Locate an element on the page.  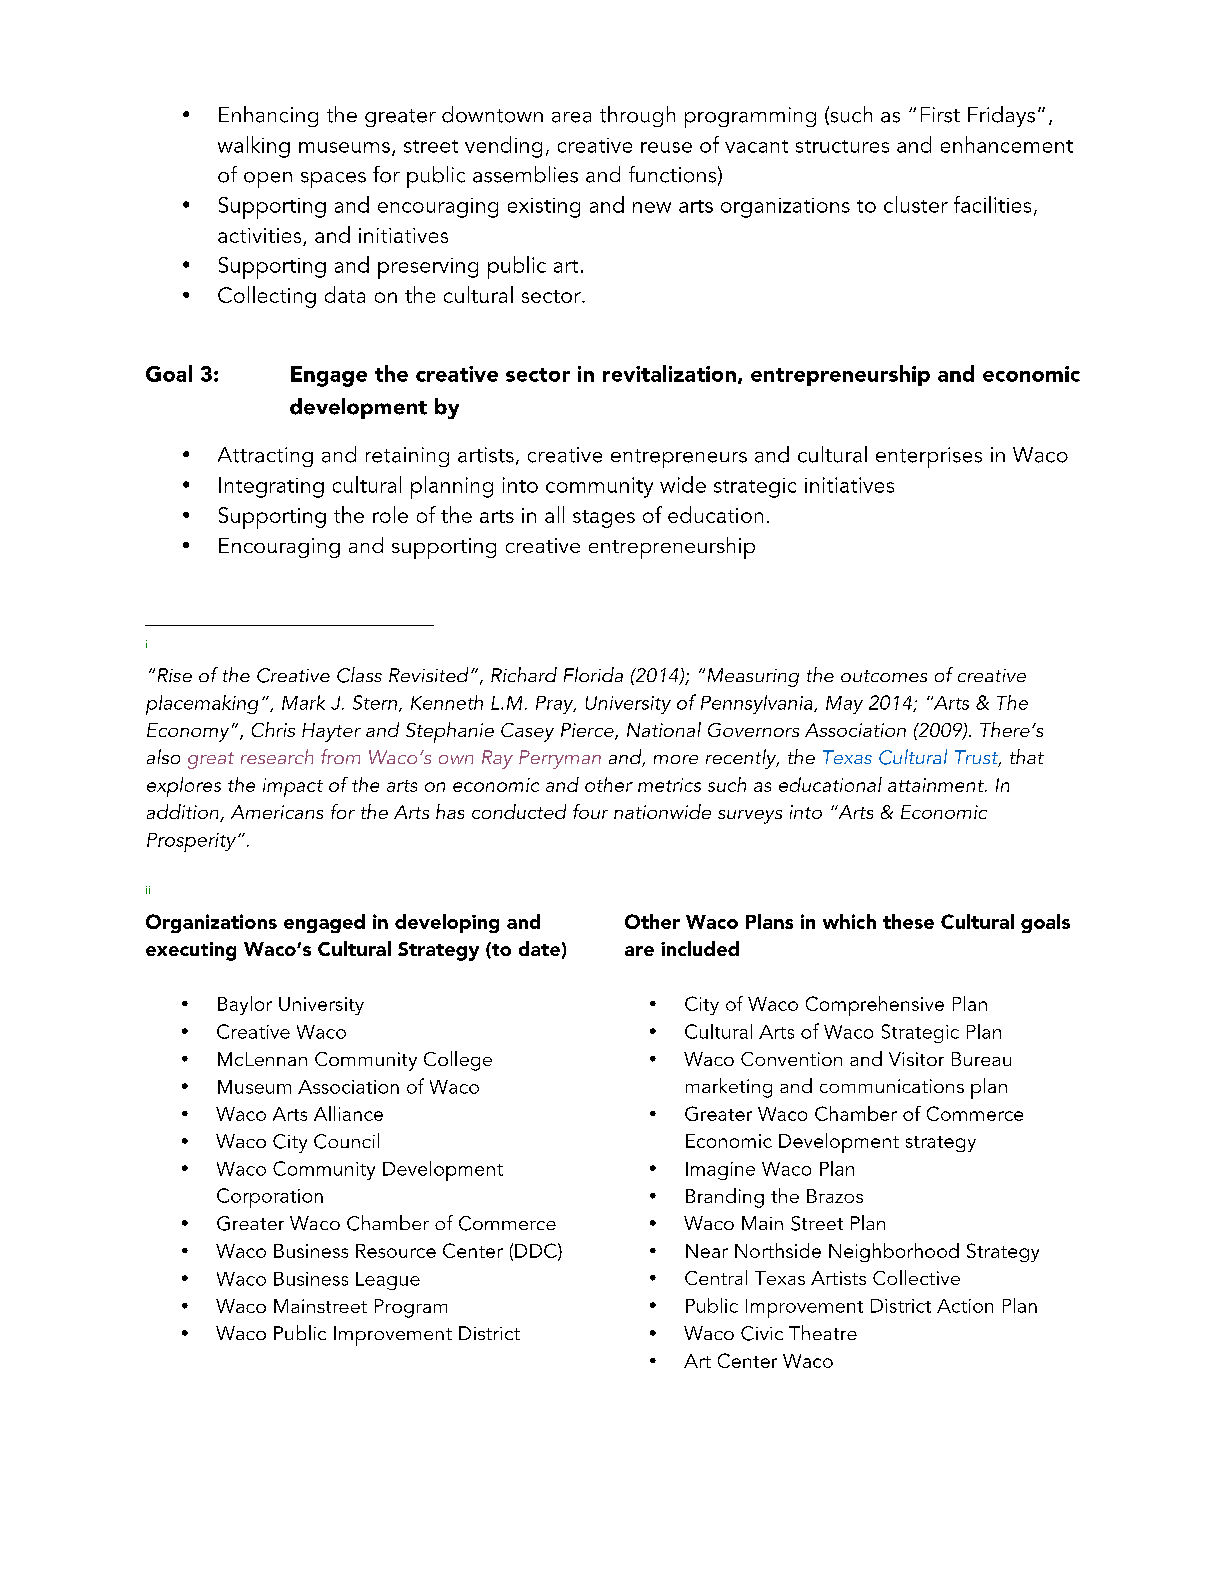
walking is located at coordinates (254, 147).
